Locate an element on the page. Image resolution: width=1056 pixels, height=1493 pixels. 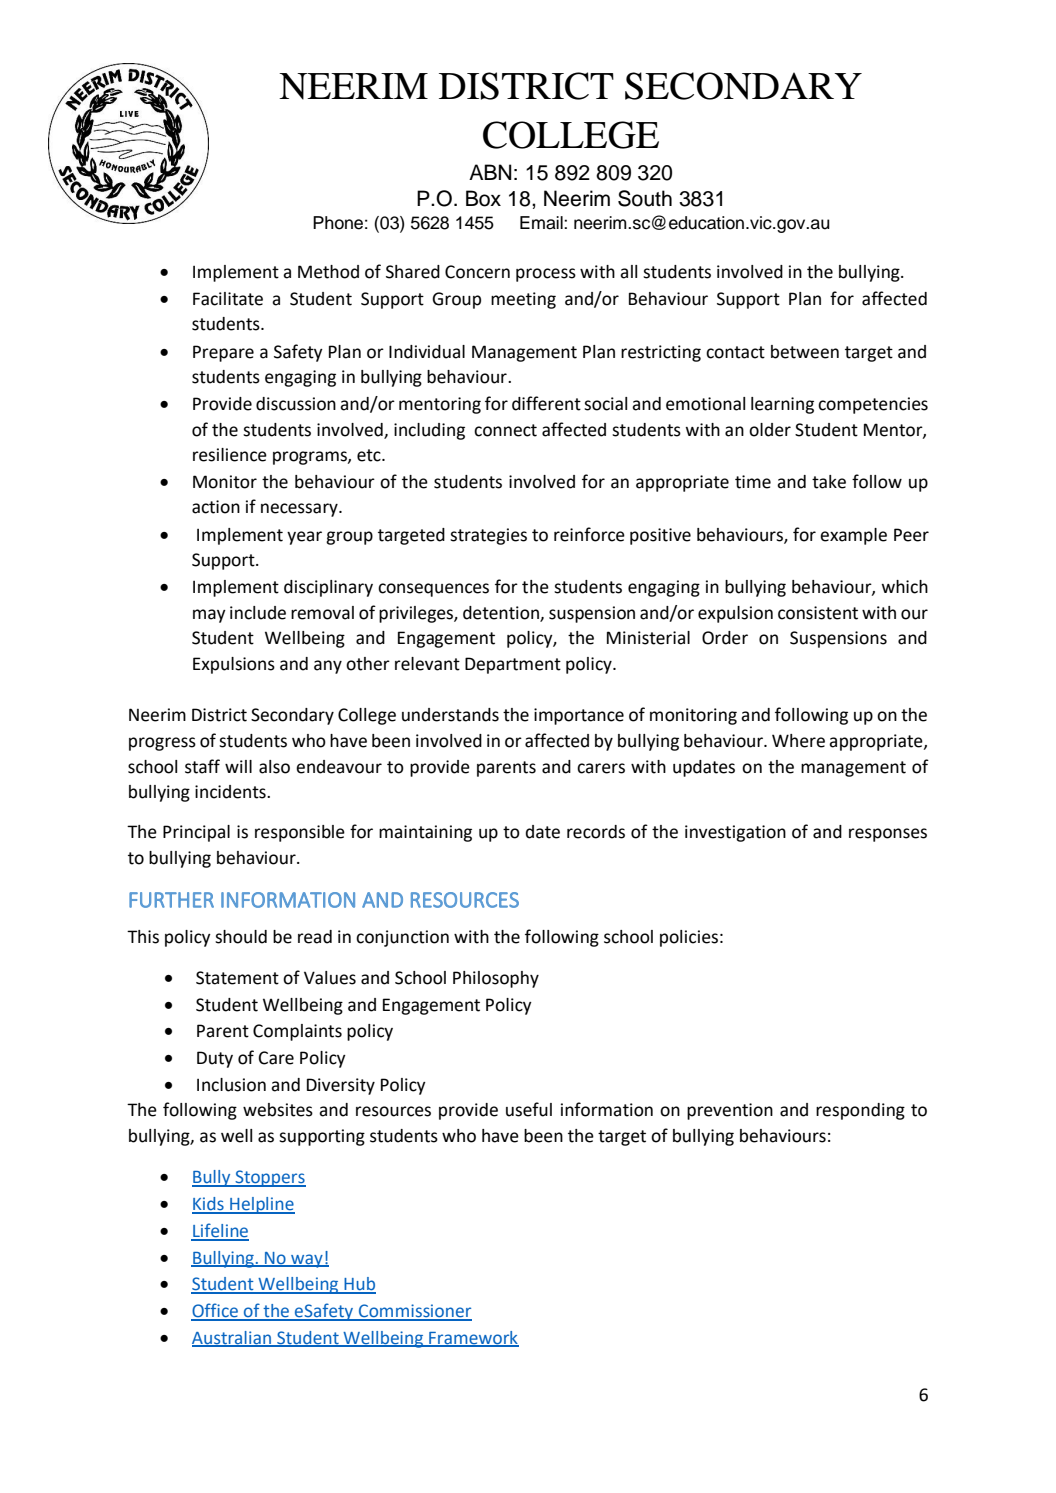
responding is located at coordinates (860, 1111).
